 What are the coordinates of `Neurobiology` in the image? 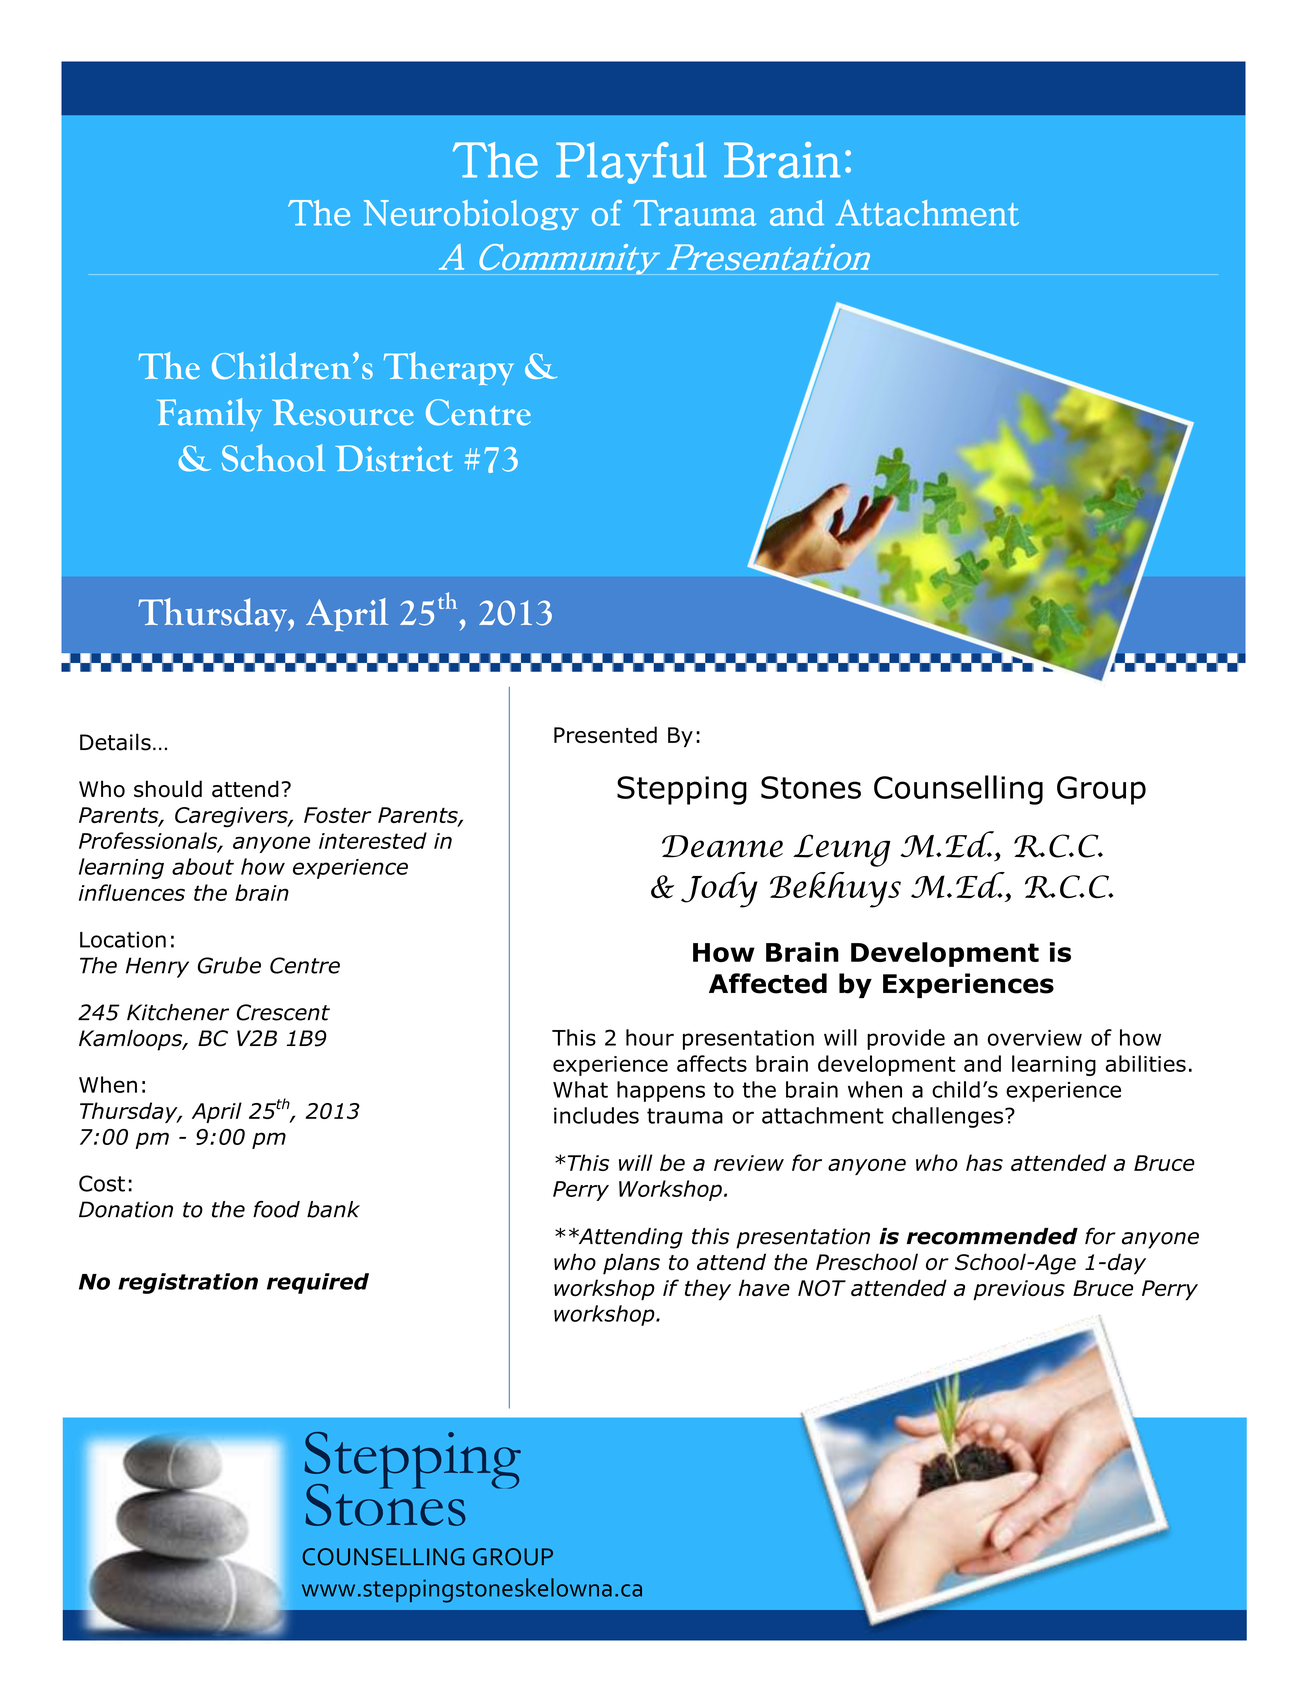 It's located at (471, 214).
